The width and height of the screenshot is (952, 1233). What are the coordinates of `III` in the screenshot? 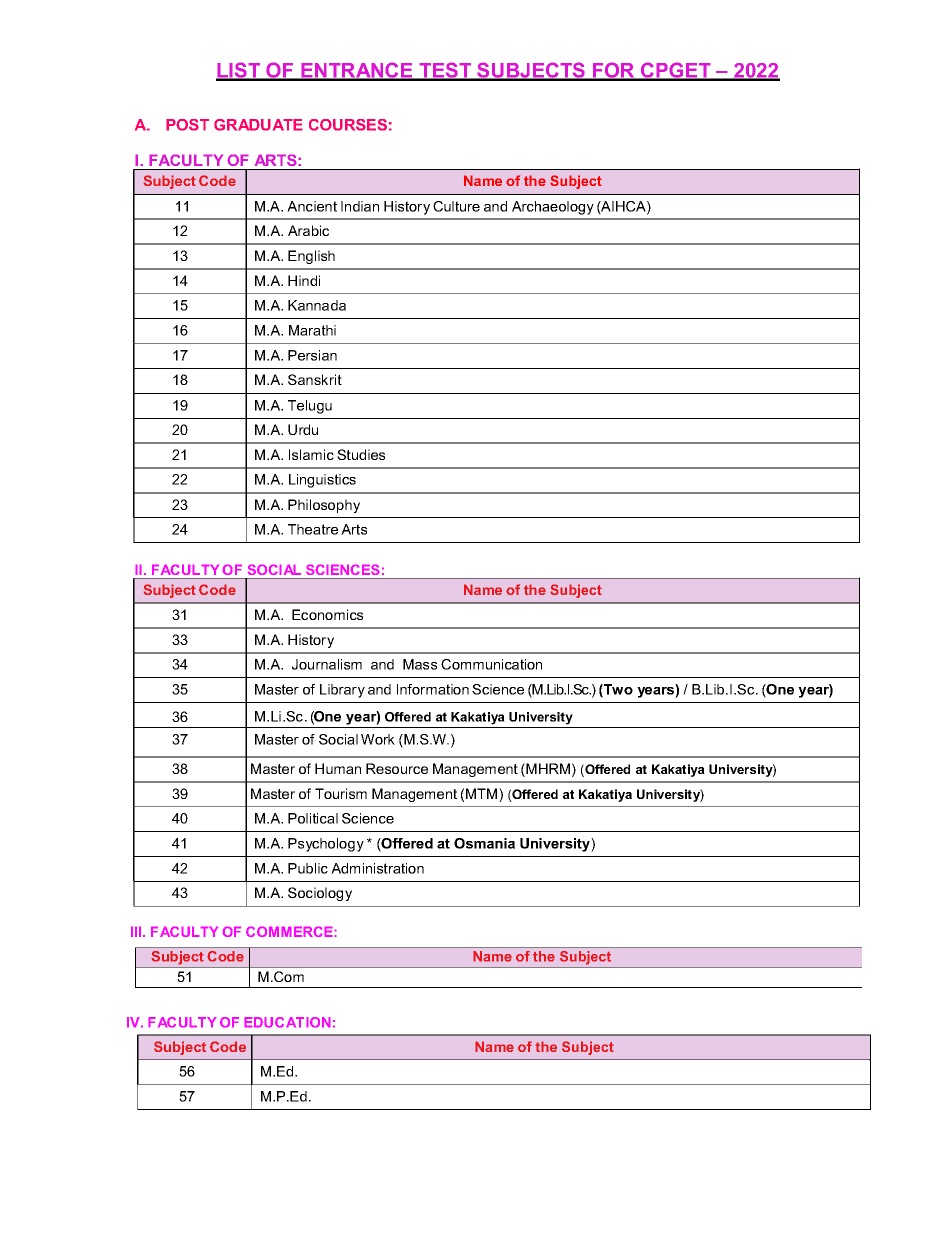 It's located at (137, 932).
